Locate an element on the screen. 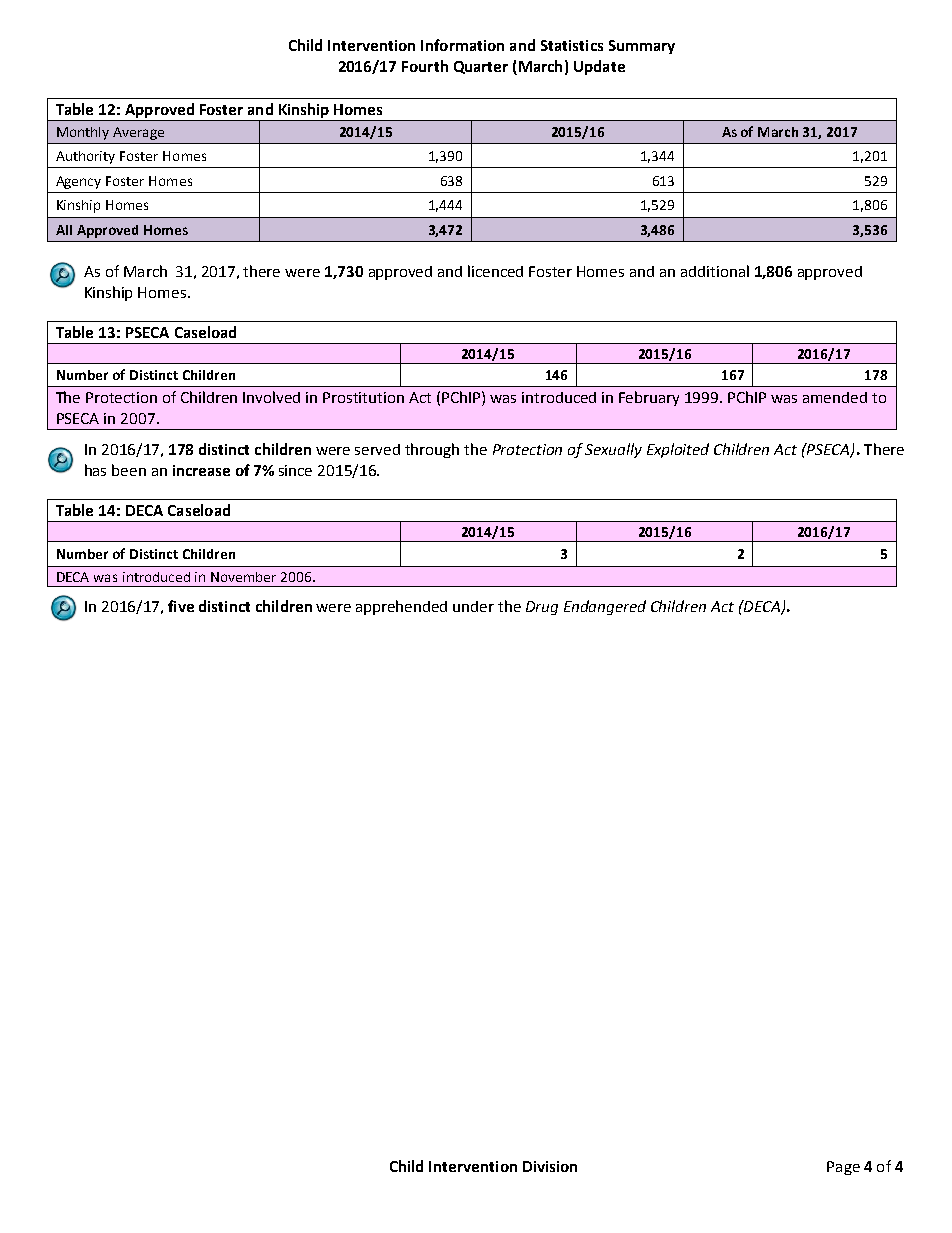 Image resolution: width=952 pixels, height=1233 pixels. Summary is located at coordinates (642, 47).
